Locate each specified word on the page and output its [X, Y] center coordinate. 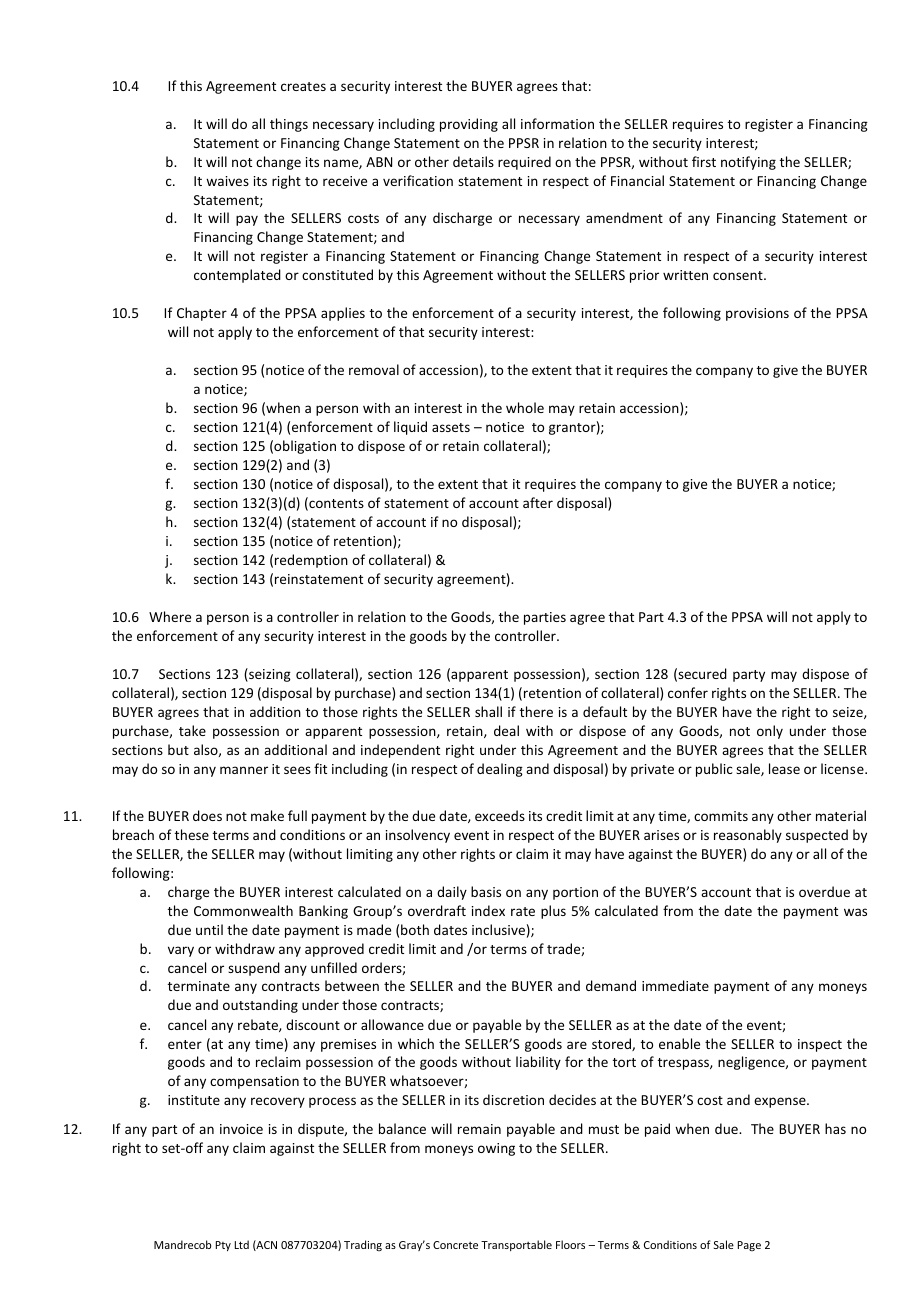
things [289, 125]
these [192, 834]
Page [749, 1246]
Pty [223, 1246]
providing [469, 125]
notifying [748, 163]
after [538, 502]
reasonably [748, 836]
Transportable [516, 1245]
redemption [311, 561]
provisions [757, 314]
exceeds [500, 815]
